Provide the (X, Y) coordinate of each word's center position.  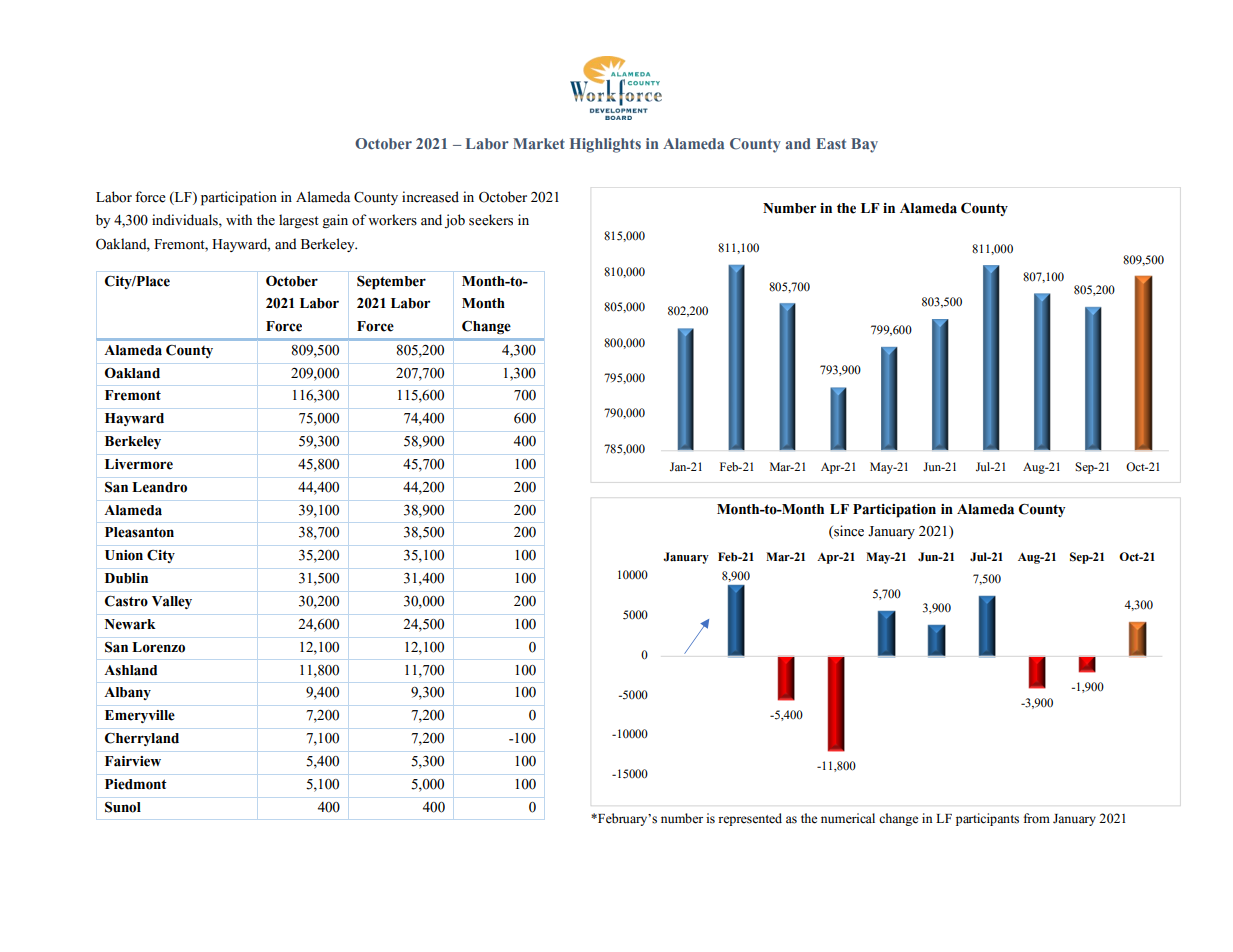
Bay (864, 145)
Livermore (139, 464)
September (391, 282)
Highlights (605, 145)
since (848, 532)
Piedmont (136, 784)
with (239, 219)
